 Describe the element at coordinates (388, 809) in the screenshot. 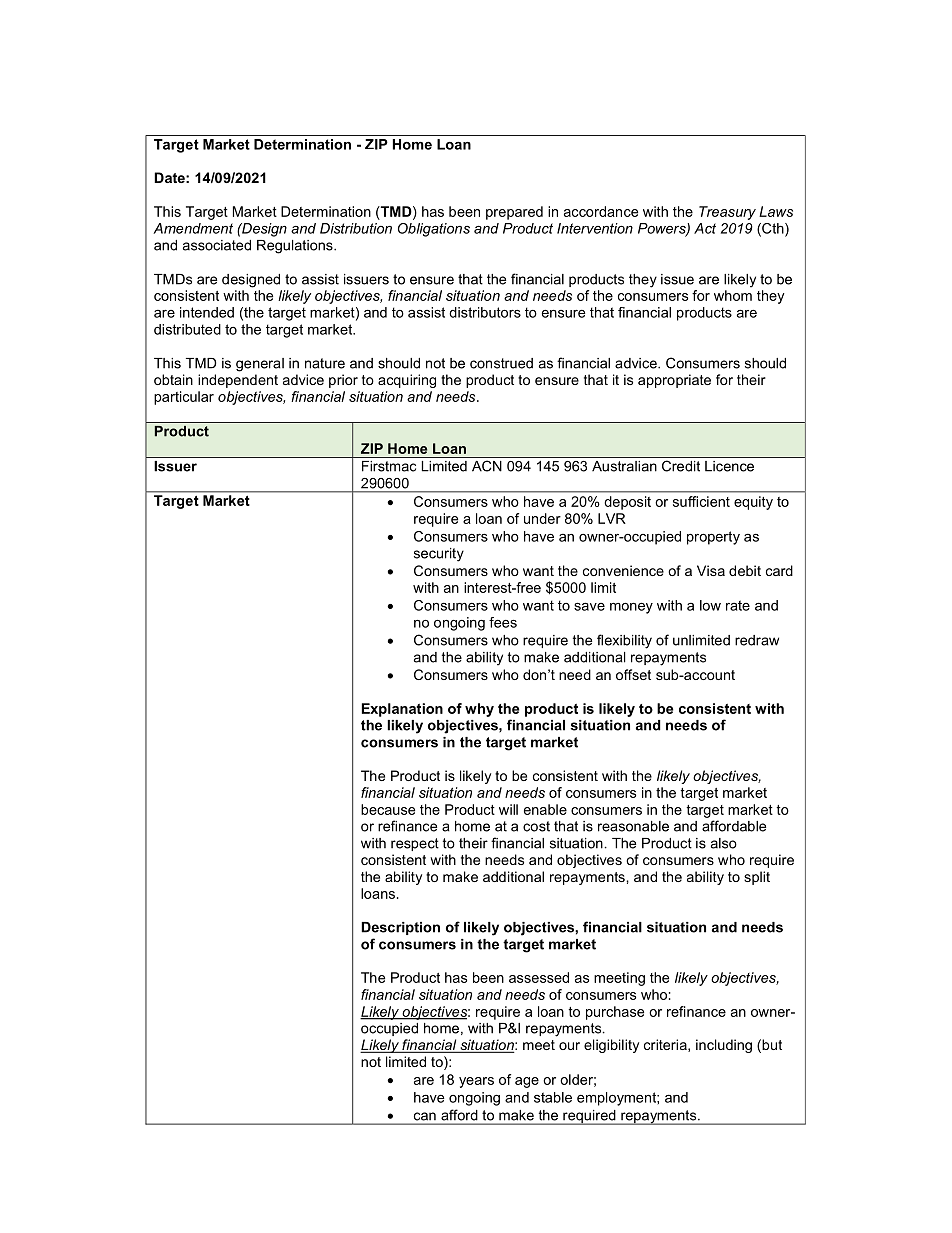

I see `because` at that location.
